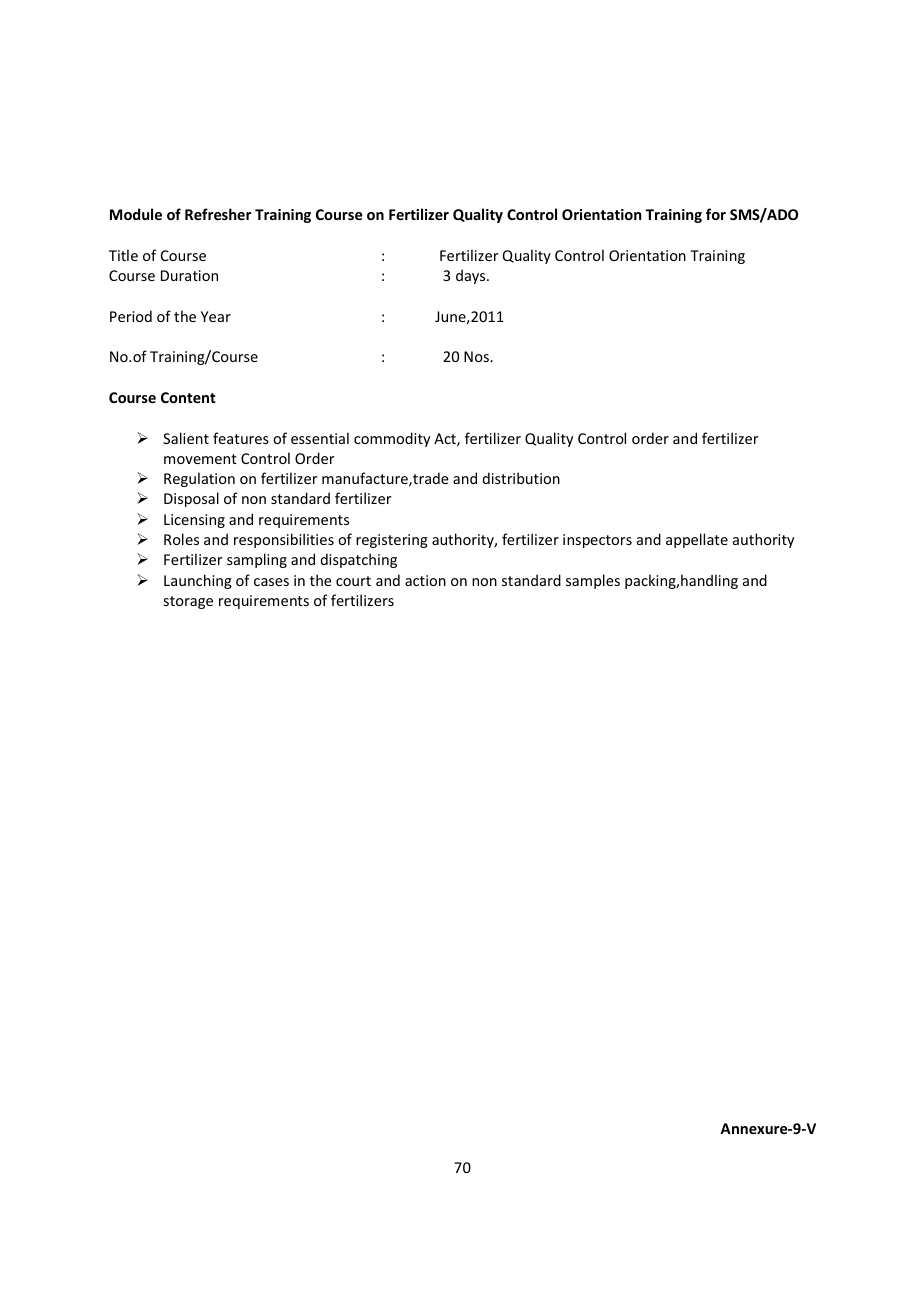 This document has height=1308, width=924. I want to click on for, so click(716, 214).
